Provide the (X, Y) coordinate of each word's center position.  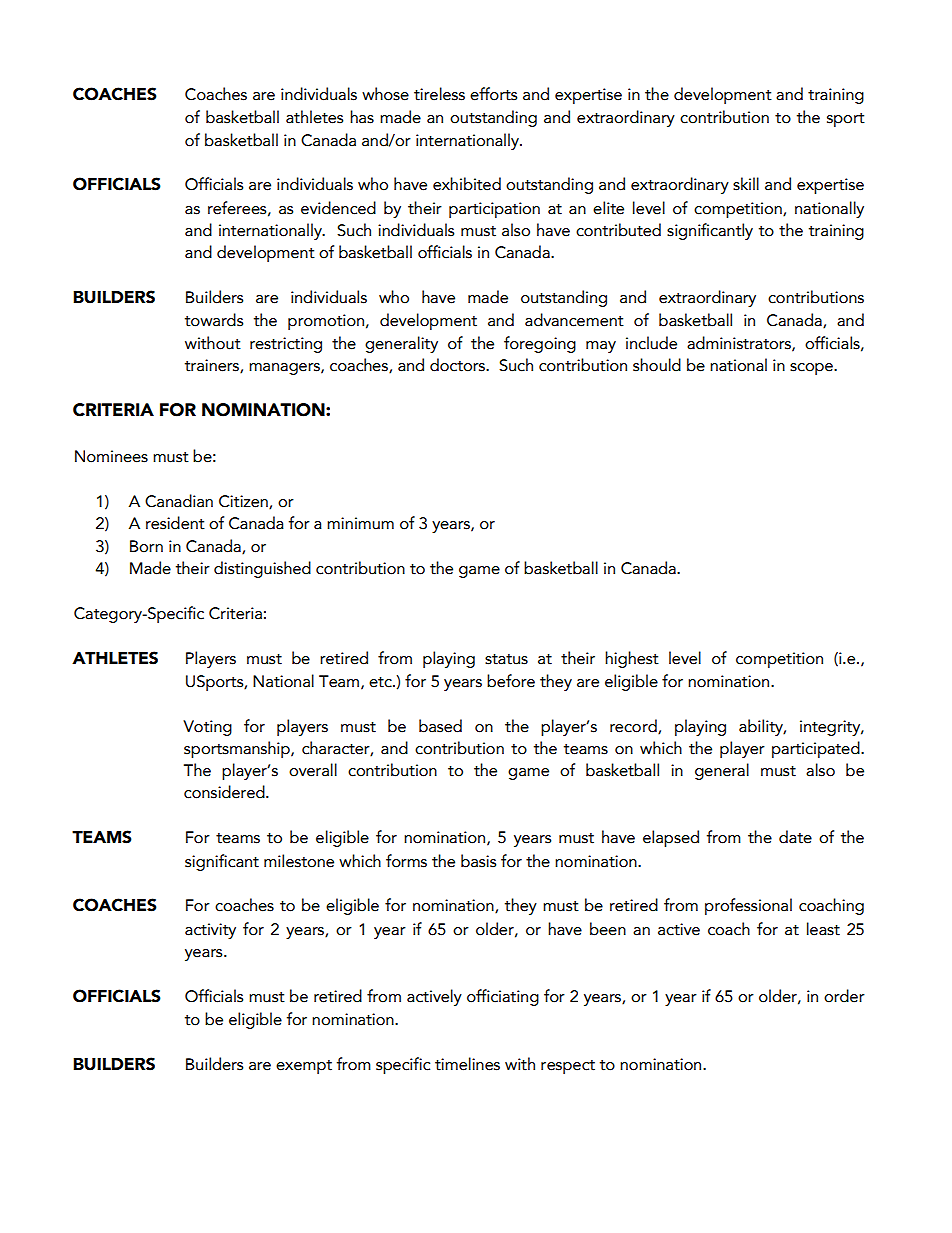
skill (746, 184)
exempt (304, 1067)
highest (632, 659)
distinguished (262, 569)
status (506, 659)
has (362, 117)
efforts (493, 94)
